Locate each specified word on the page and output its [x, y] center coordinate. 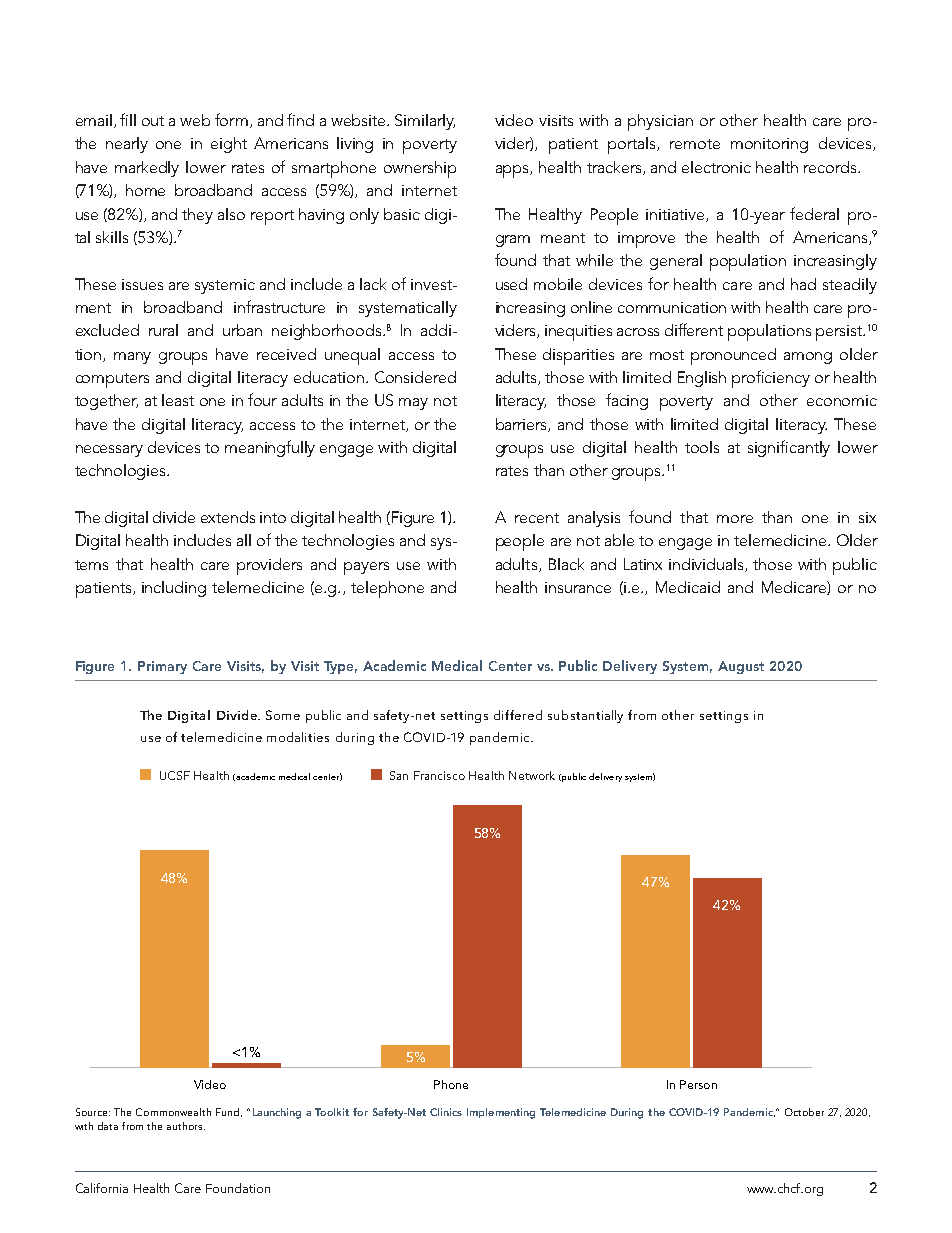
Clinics [446, 1112]
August [741, 667]
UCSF [175, 775]
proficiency [771, 379]
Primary [162, 667]
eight [229, 145]
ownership [420, 169]
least [178, 400]
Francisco [439, 775]
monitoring [769, 145]
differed [518, 715]
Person [698, 1084]
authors [186, 1126]
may [413, 404]
